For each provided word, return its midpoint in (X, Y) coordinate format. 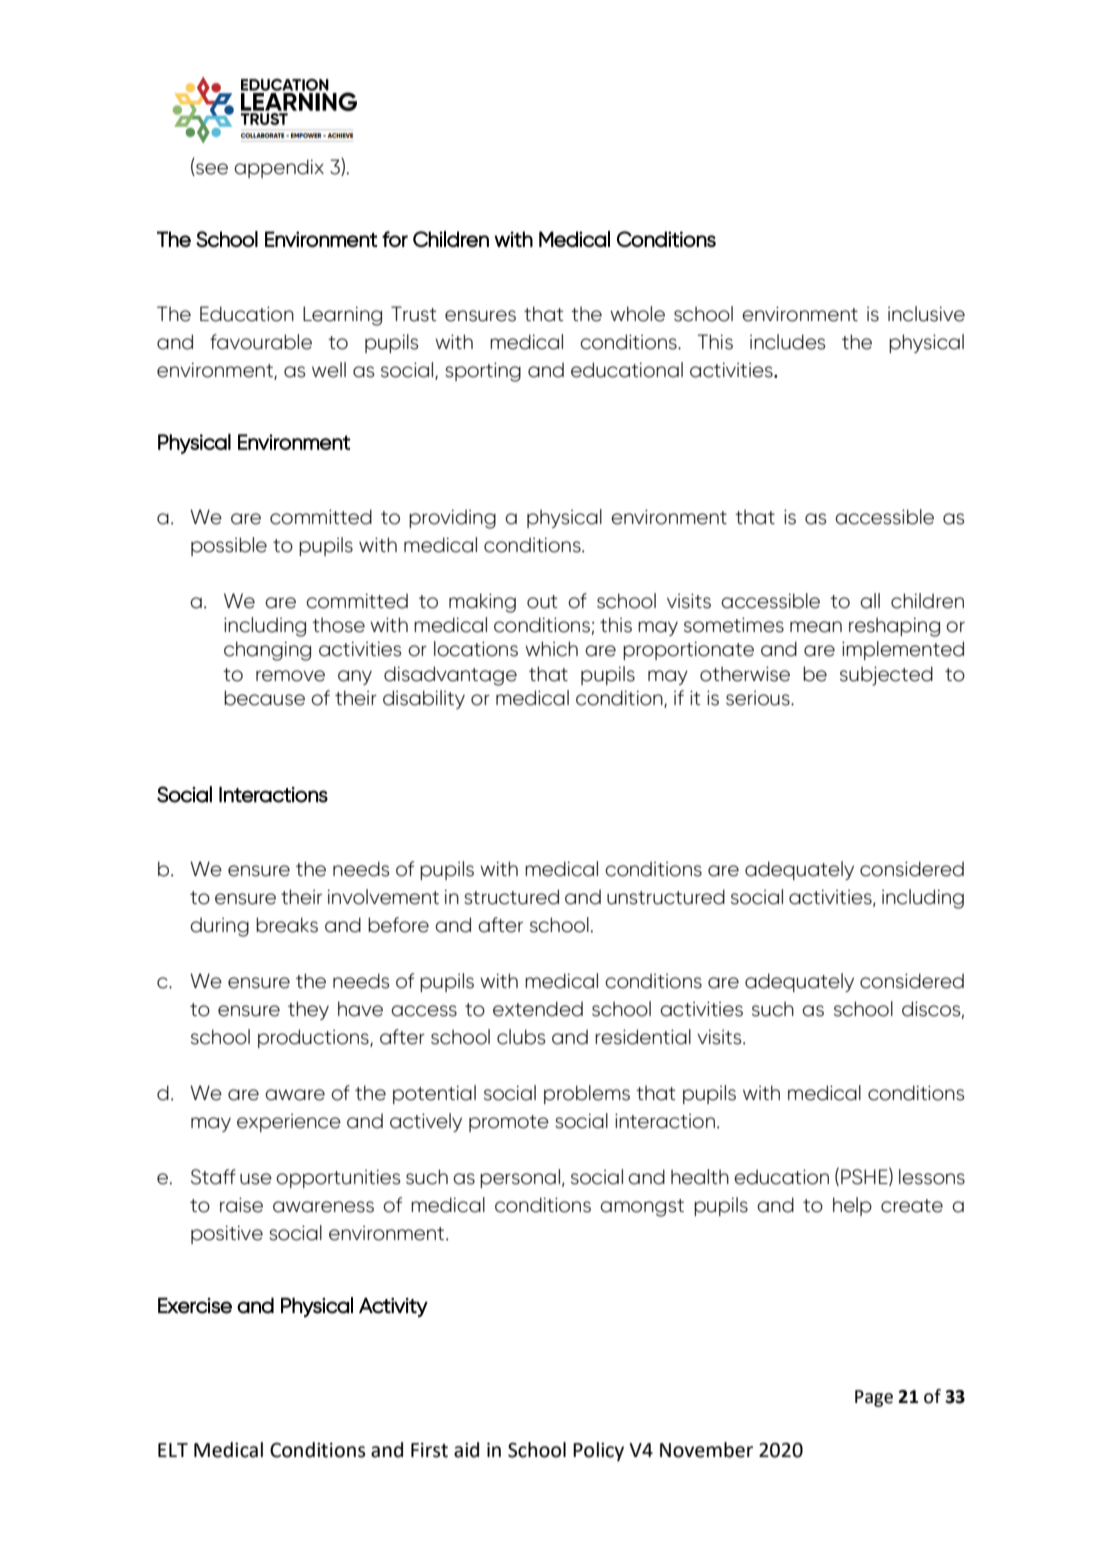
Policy (598, 1451)
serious (759, 698)
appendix (279, 168)
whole (637, 314)
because (264, 698)
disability (424, 699)
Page (874, 1398)
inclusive (926, 314)
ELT (173, 1450)
